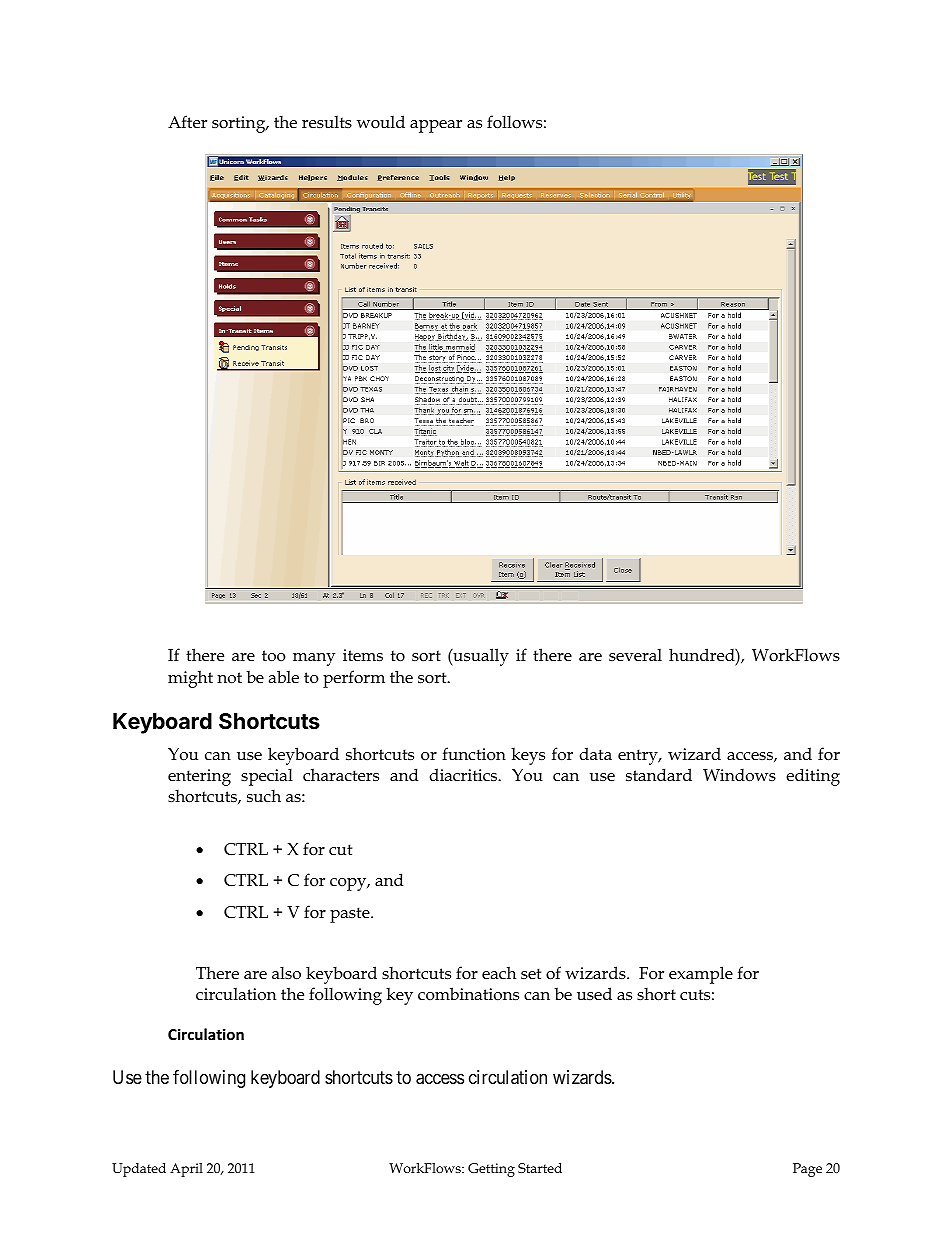 The height and width of the image is (1233, 952). Describe the element at coordinates (464, 774) in the image. I see `diacritics` at that location.
